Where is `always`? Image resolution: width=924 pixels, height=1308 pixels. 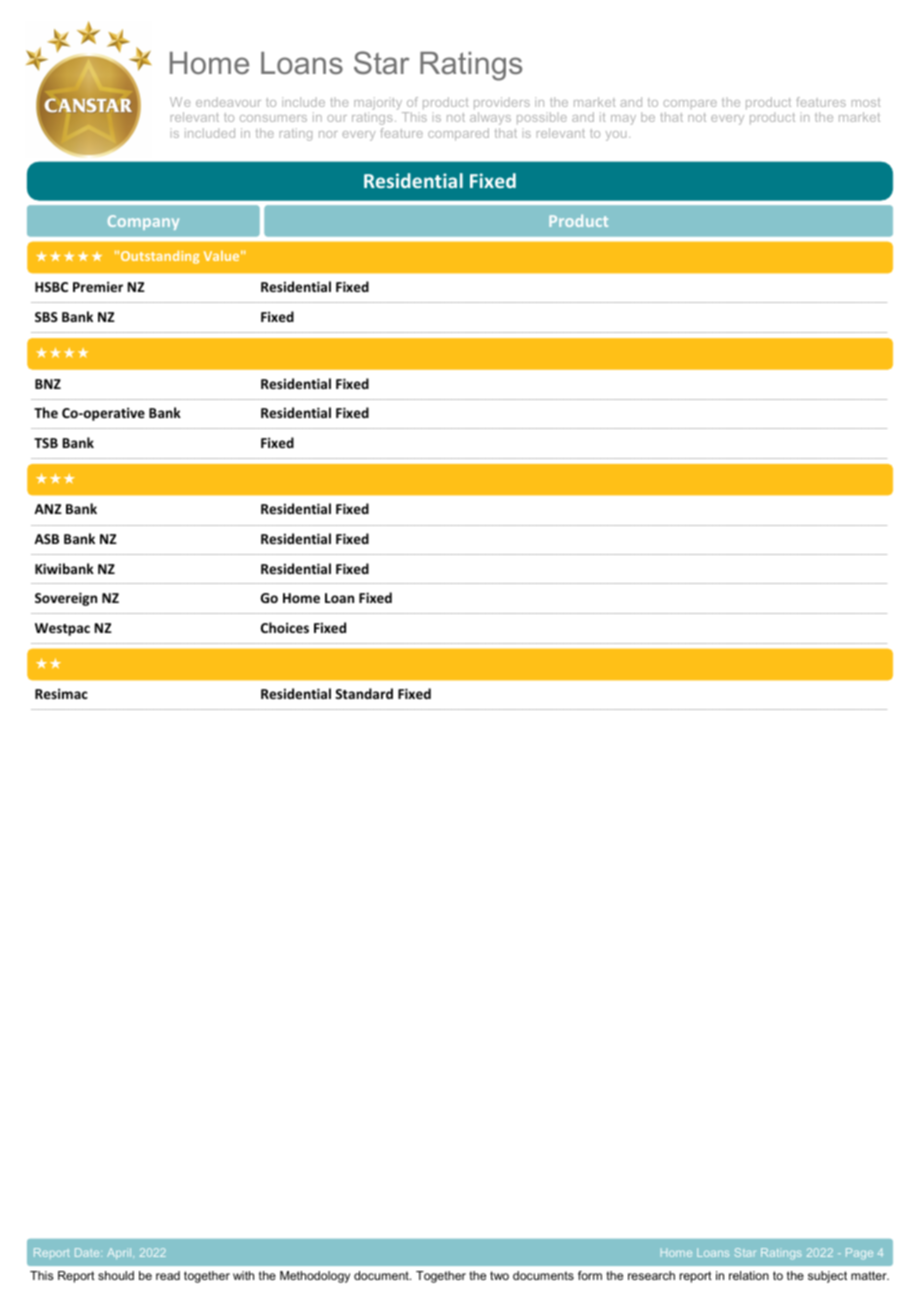 always is located at coordinates (490, 118).
